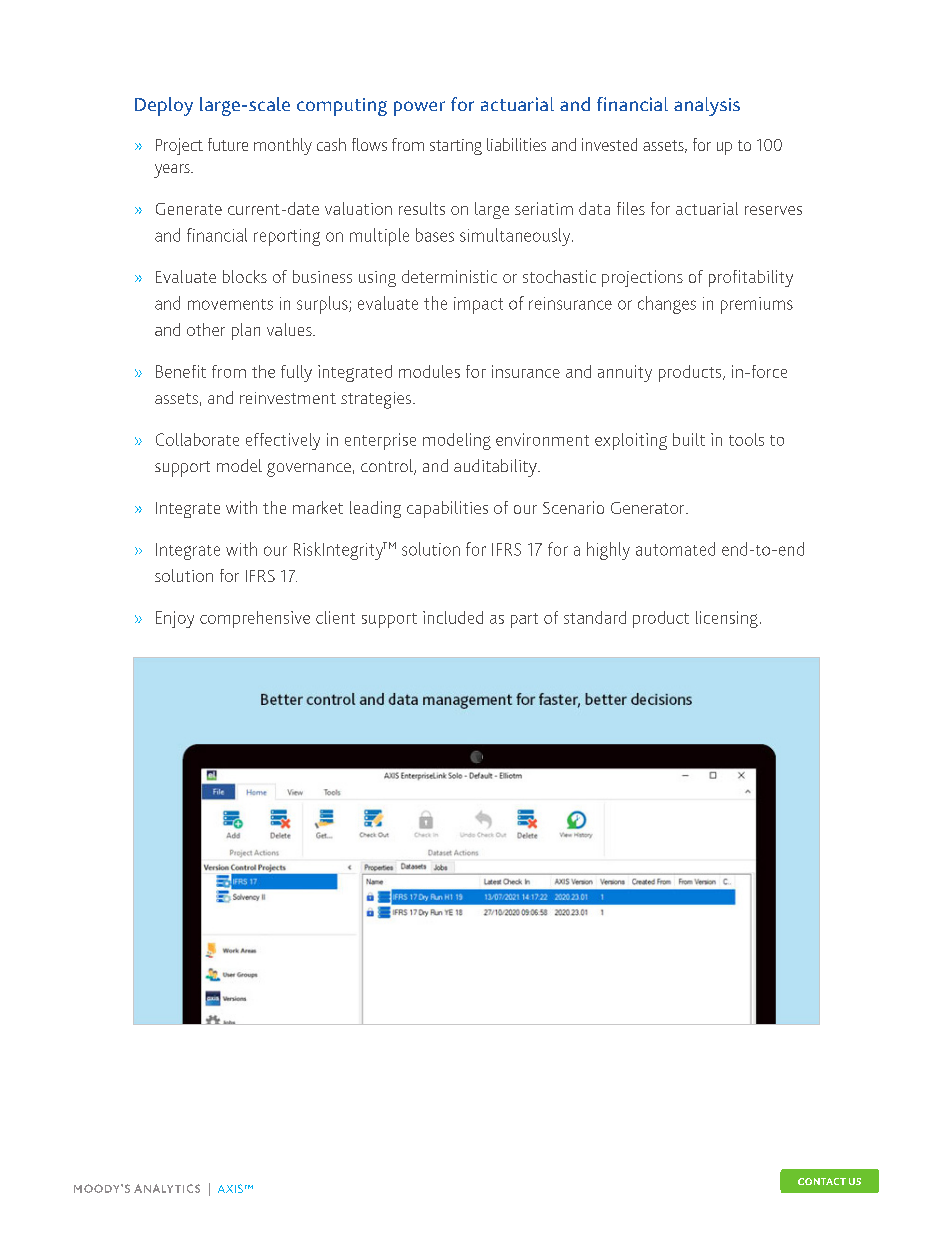 The width and height of the image is (952, 1233). I want to click on comprehensive, so click(255, 619).
